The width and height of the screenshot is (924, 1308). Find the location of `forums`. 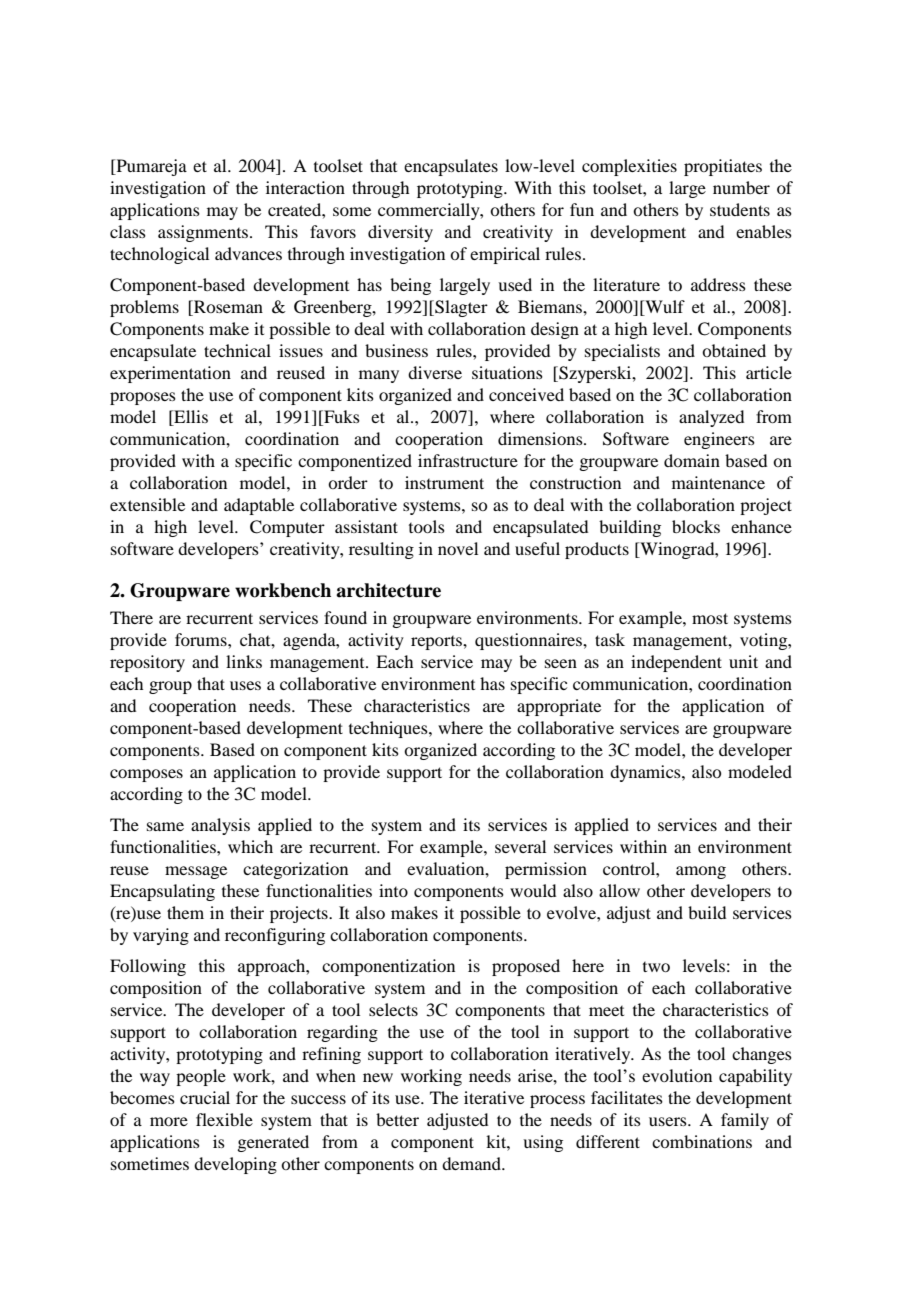

forums is located at coordinates (202, 639).
